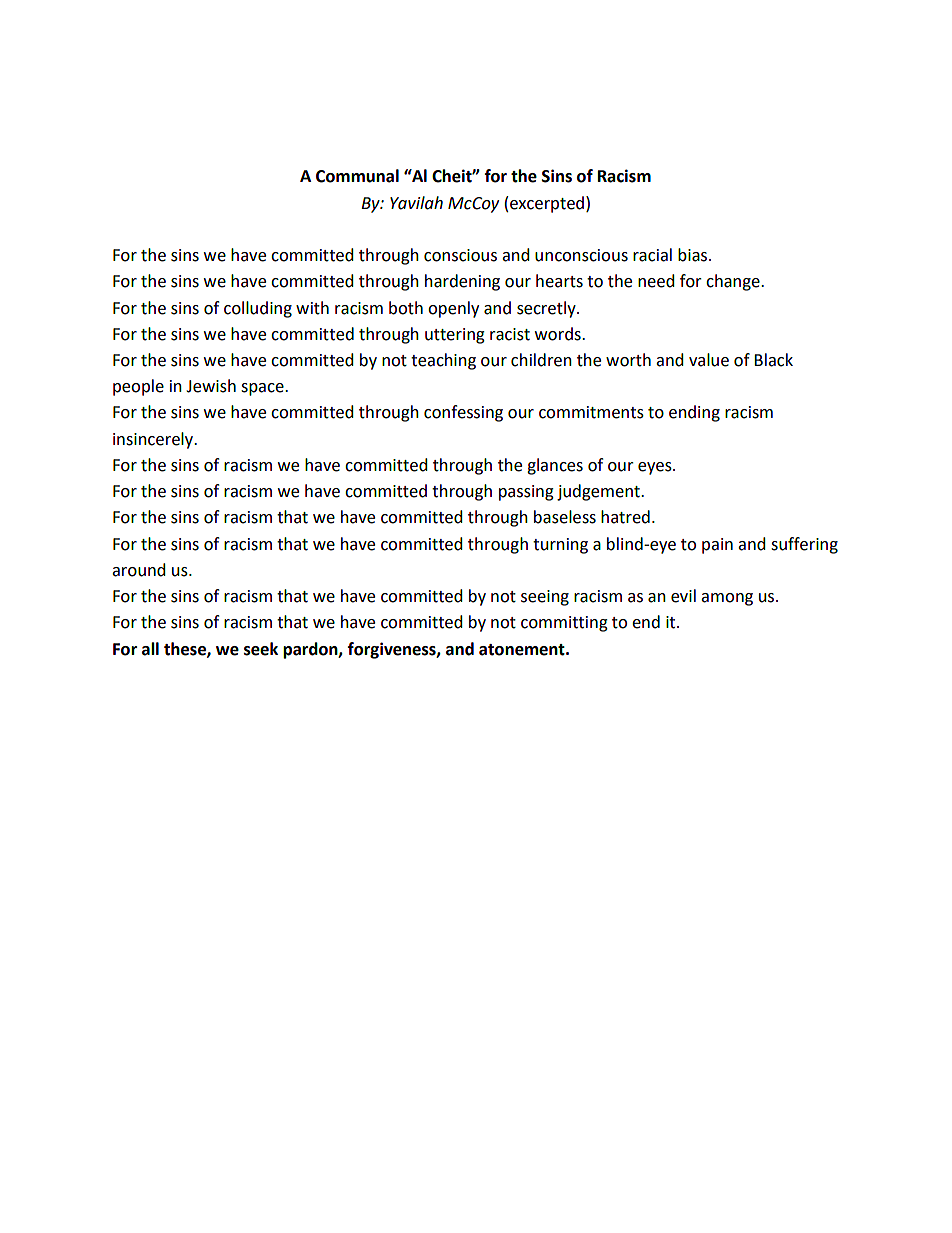  Describe the element at coordinates (258, 309) in the page. I see `colluding` at that location.
